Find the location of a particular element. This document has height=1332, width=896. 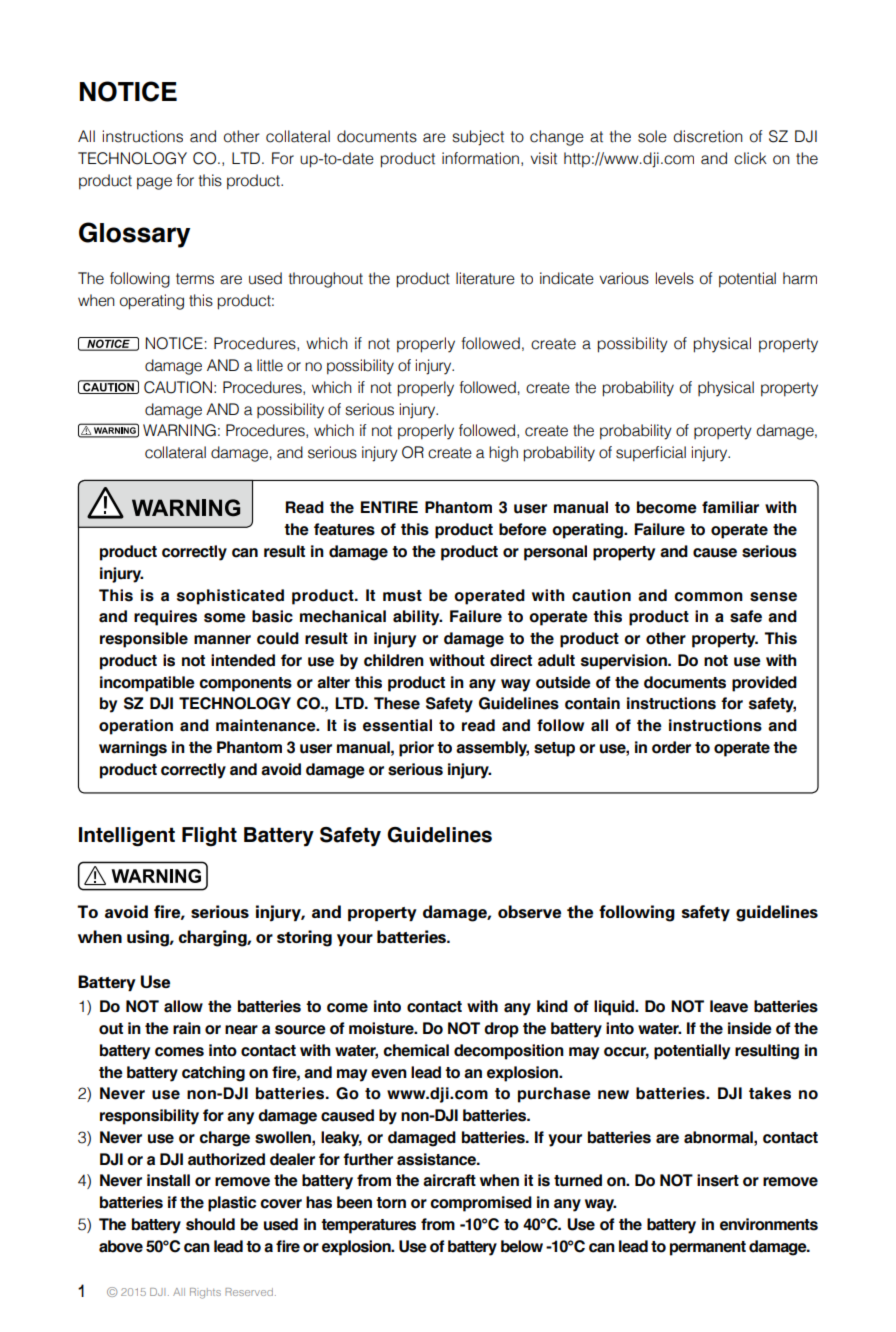

information is located at coordinates (480, 158).
